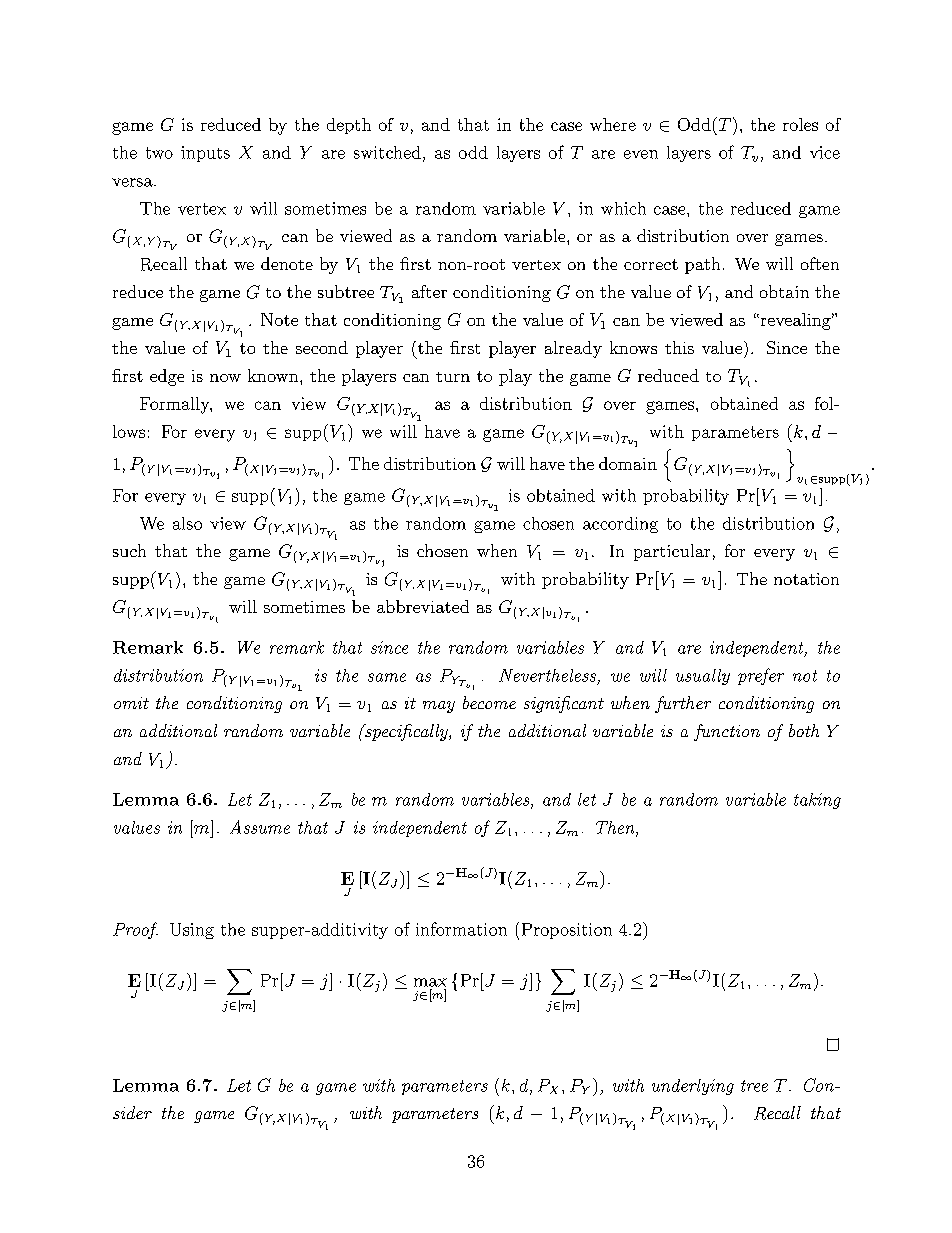  Describe the element at coordinates (489, 702) in the image. I see `become` at that location.
